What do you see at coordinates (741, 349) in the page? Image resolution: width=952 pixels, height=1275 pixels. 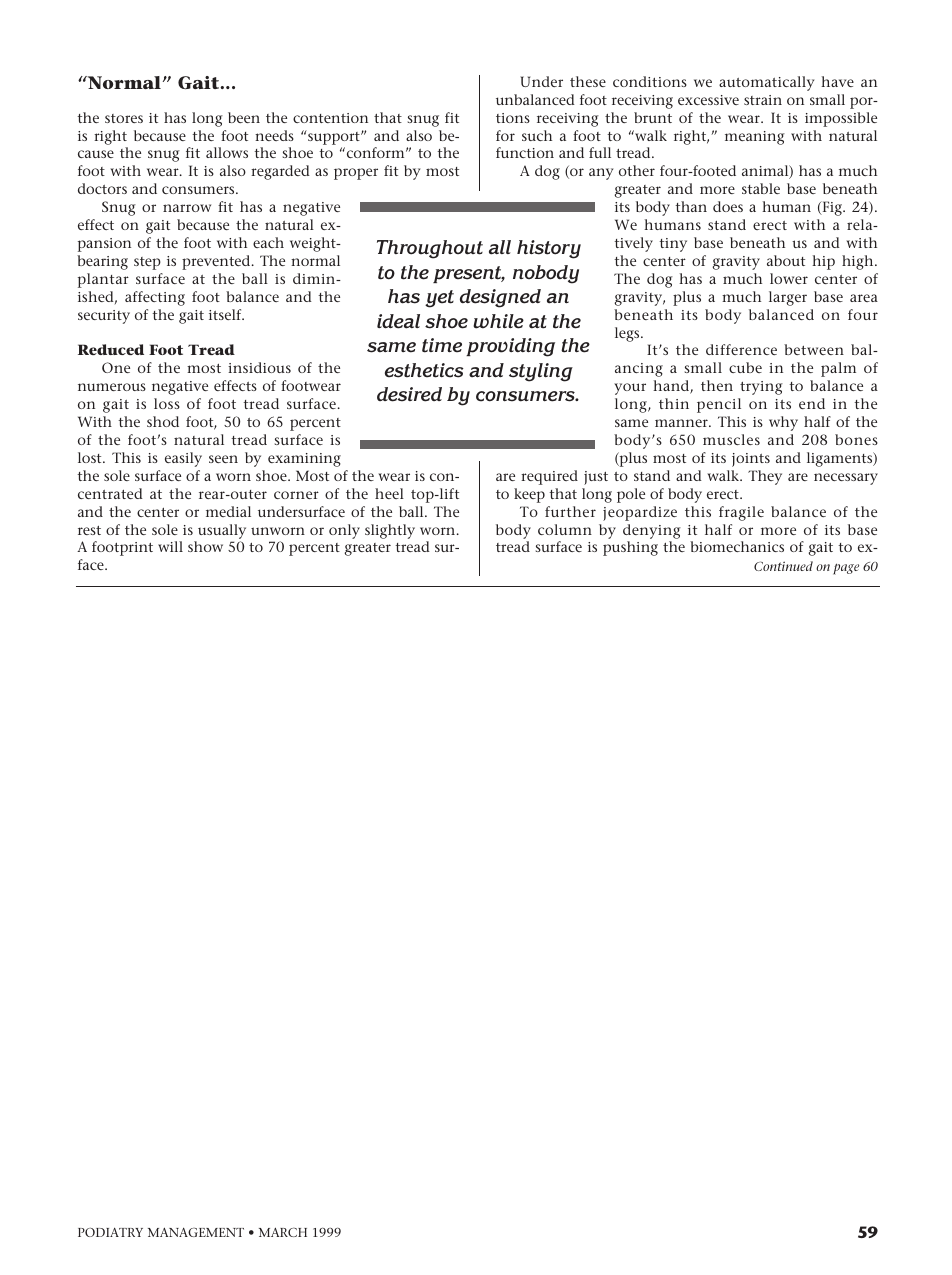 I see `difference` at bounding box center [741, 349].
